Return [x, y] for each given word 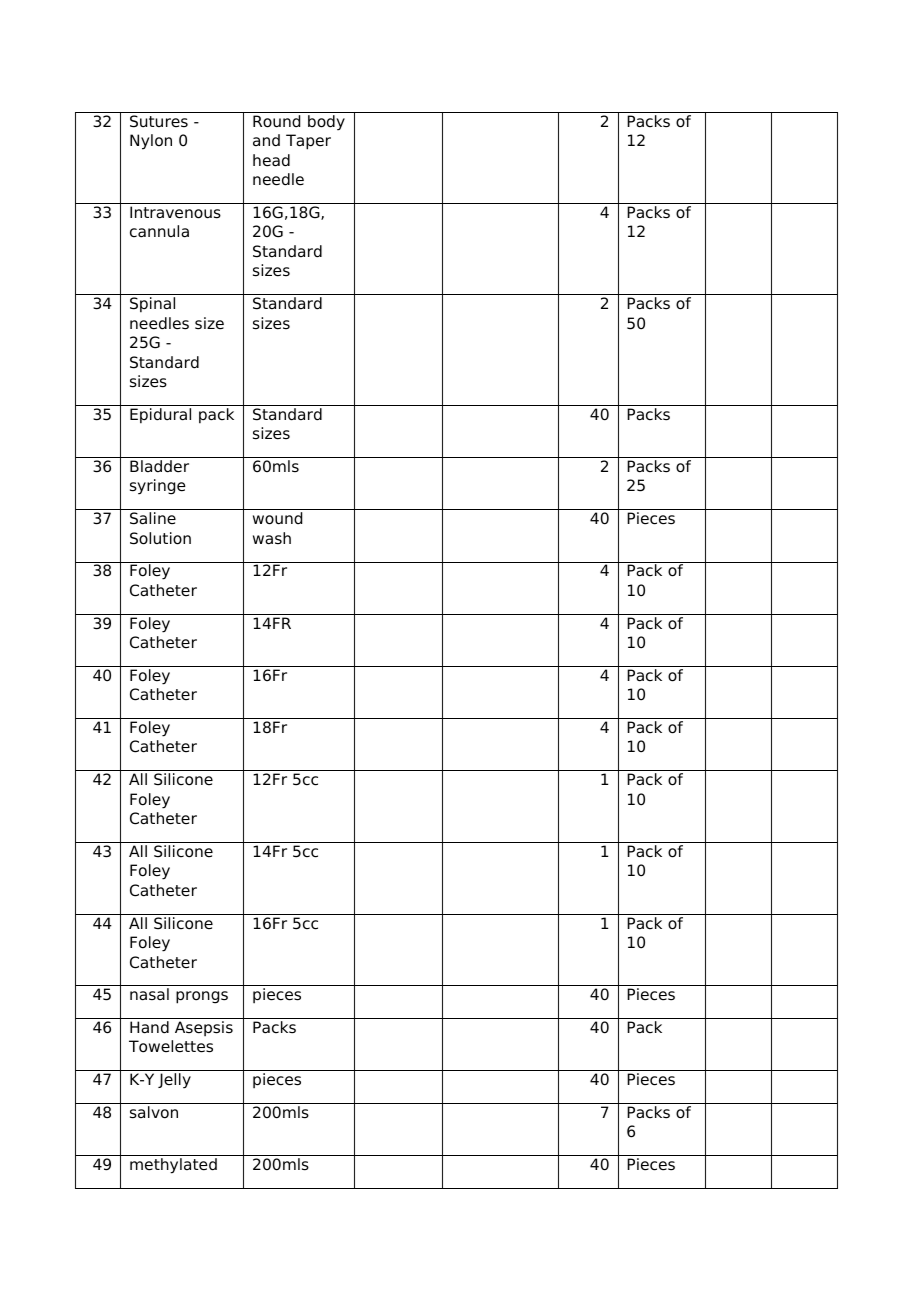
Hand [149, 1027]
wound [277, 518]
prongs [202, 997]
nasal [149, 994]
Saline [153, 518]
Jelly [174, 1081]
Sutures [159, 121]
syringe [158, 487]
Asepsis [204, 1028]
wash [272, 538]
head [271, 160]
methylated [173, 1166]
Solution [160, 538]
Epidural [160, 416]
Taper [308, 142]
